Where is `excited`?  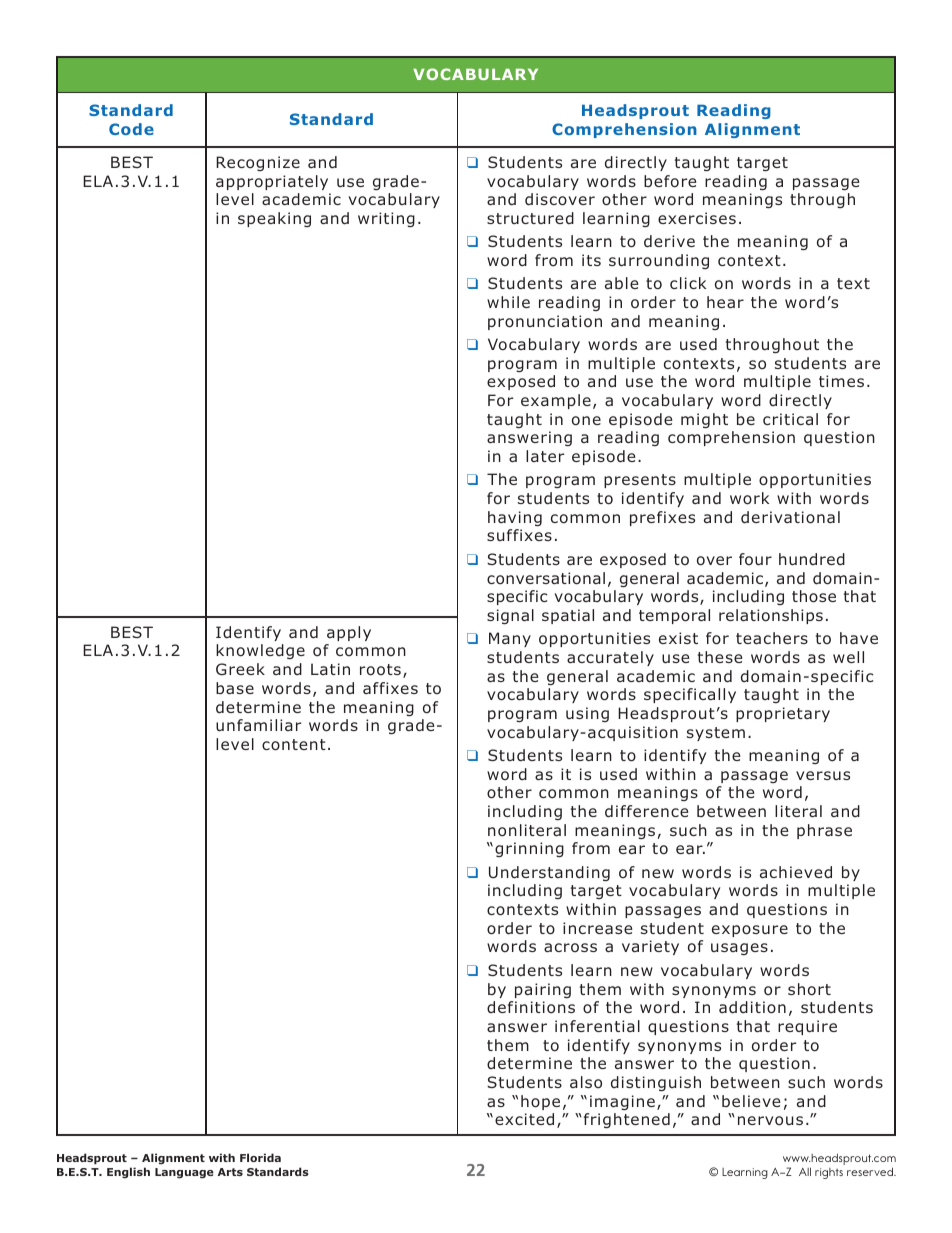
excited is located at coordinates (524, 1119).
